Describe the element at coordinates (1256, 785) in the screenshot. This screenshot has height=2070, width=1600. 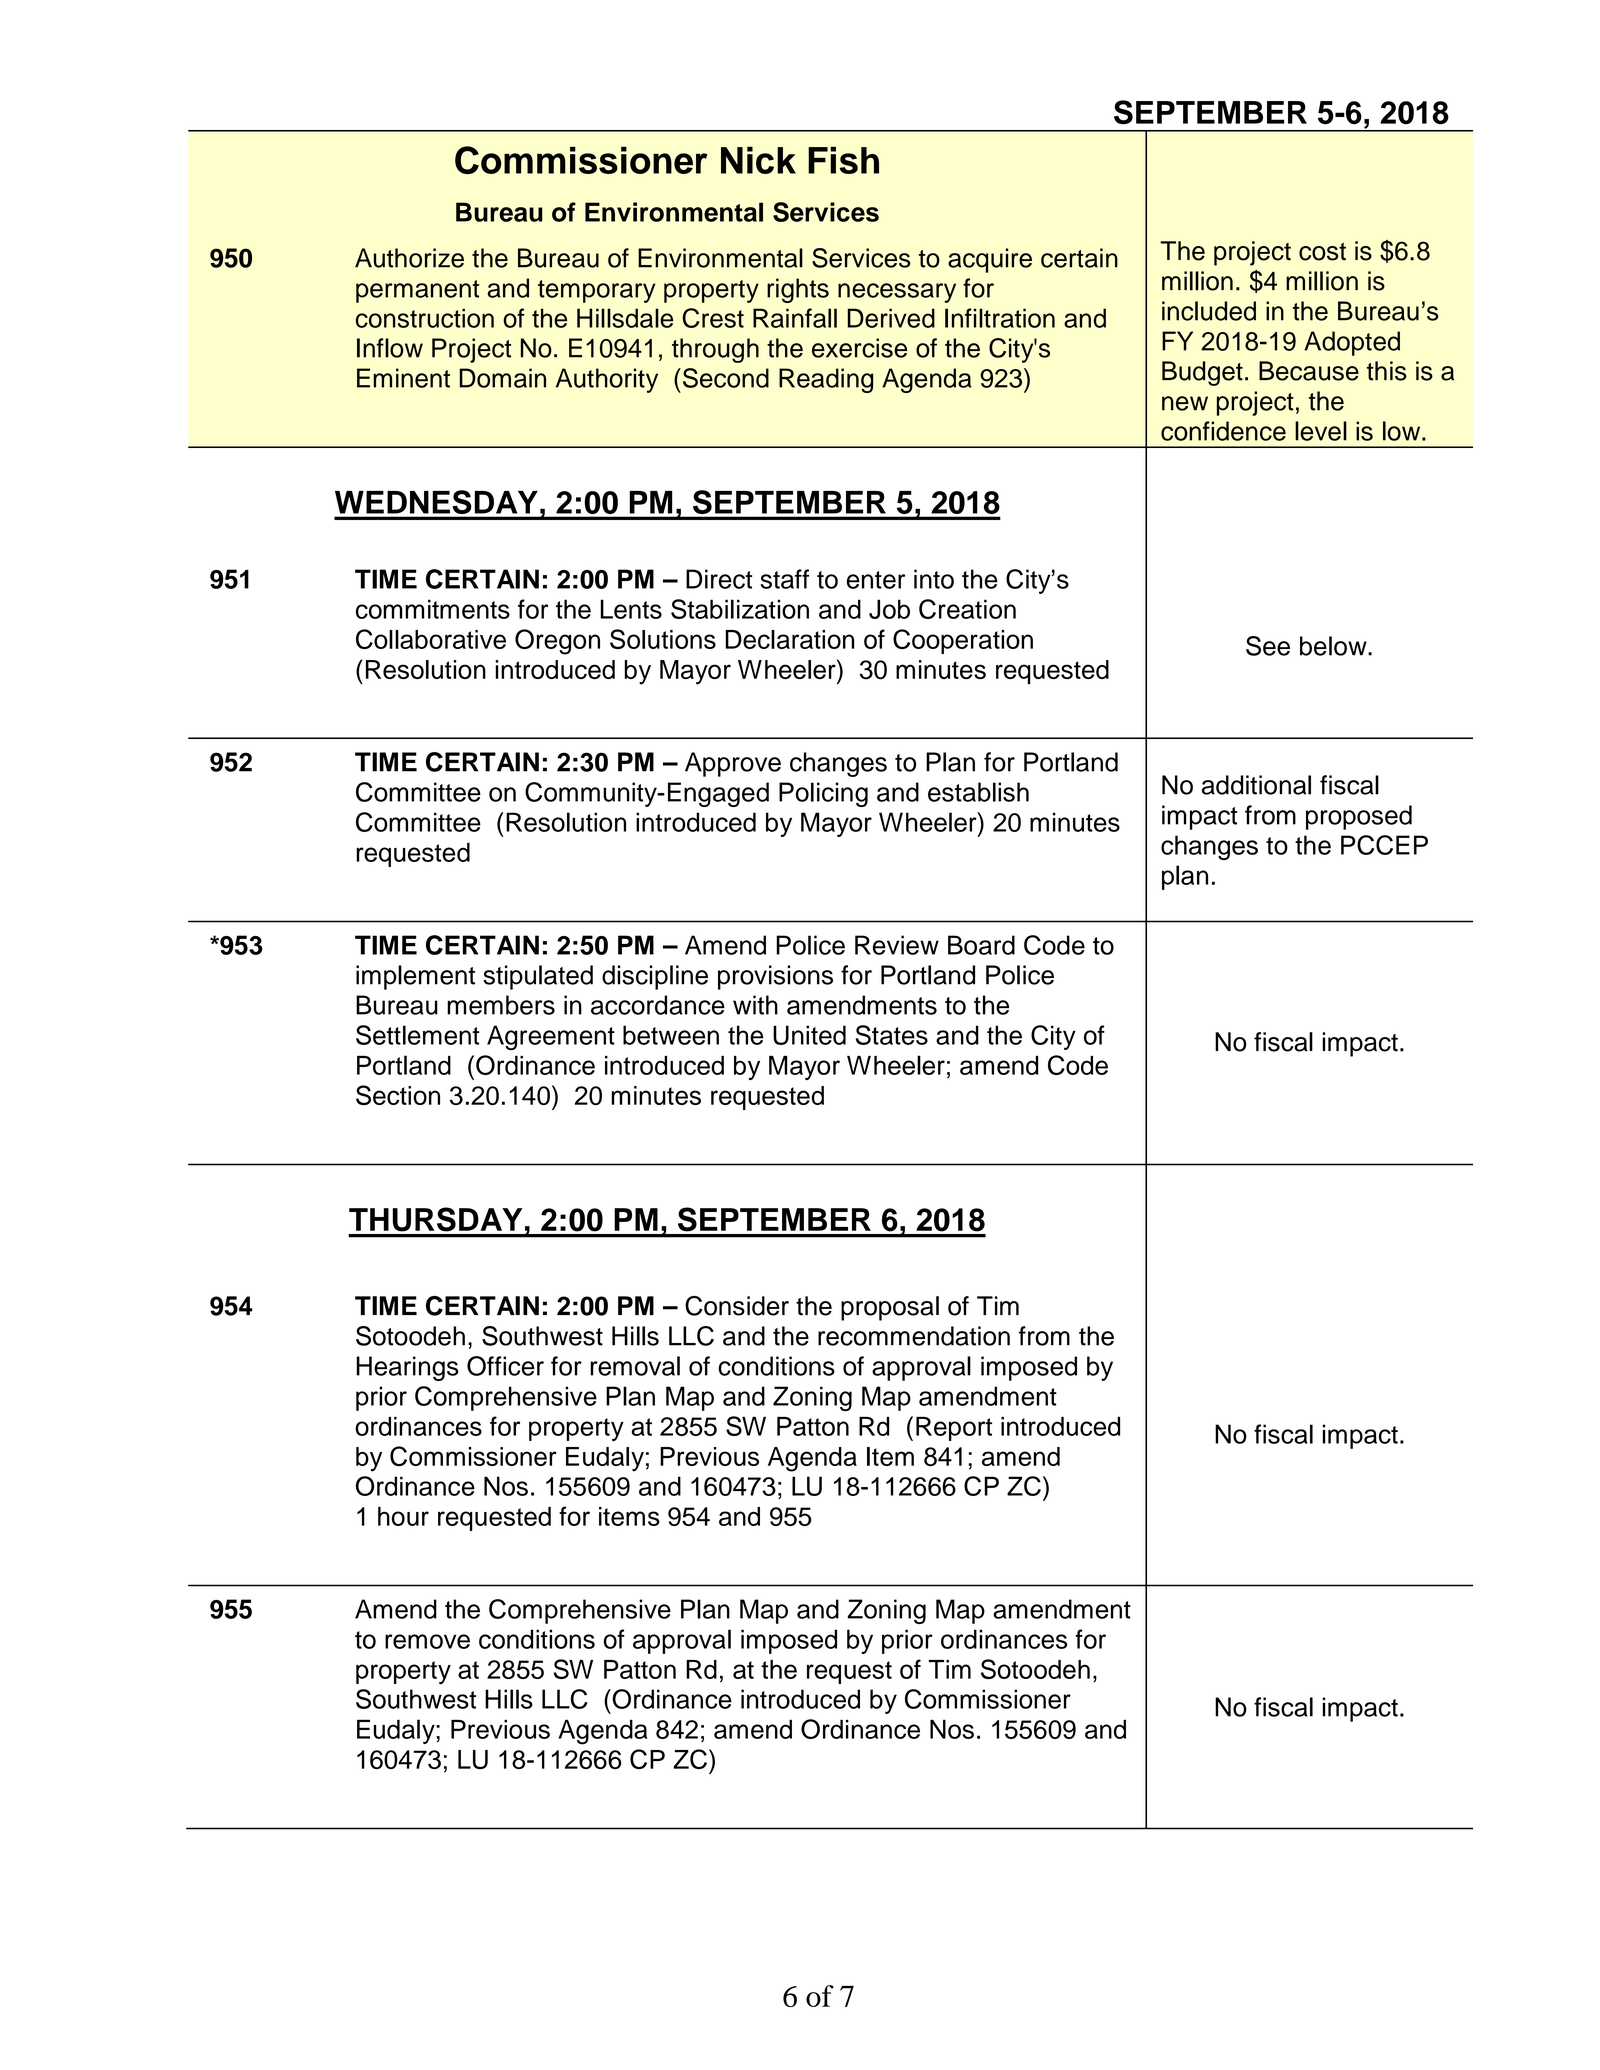
I see `additional` at that location.
